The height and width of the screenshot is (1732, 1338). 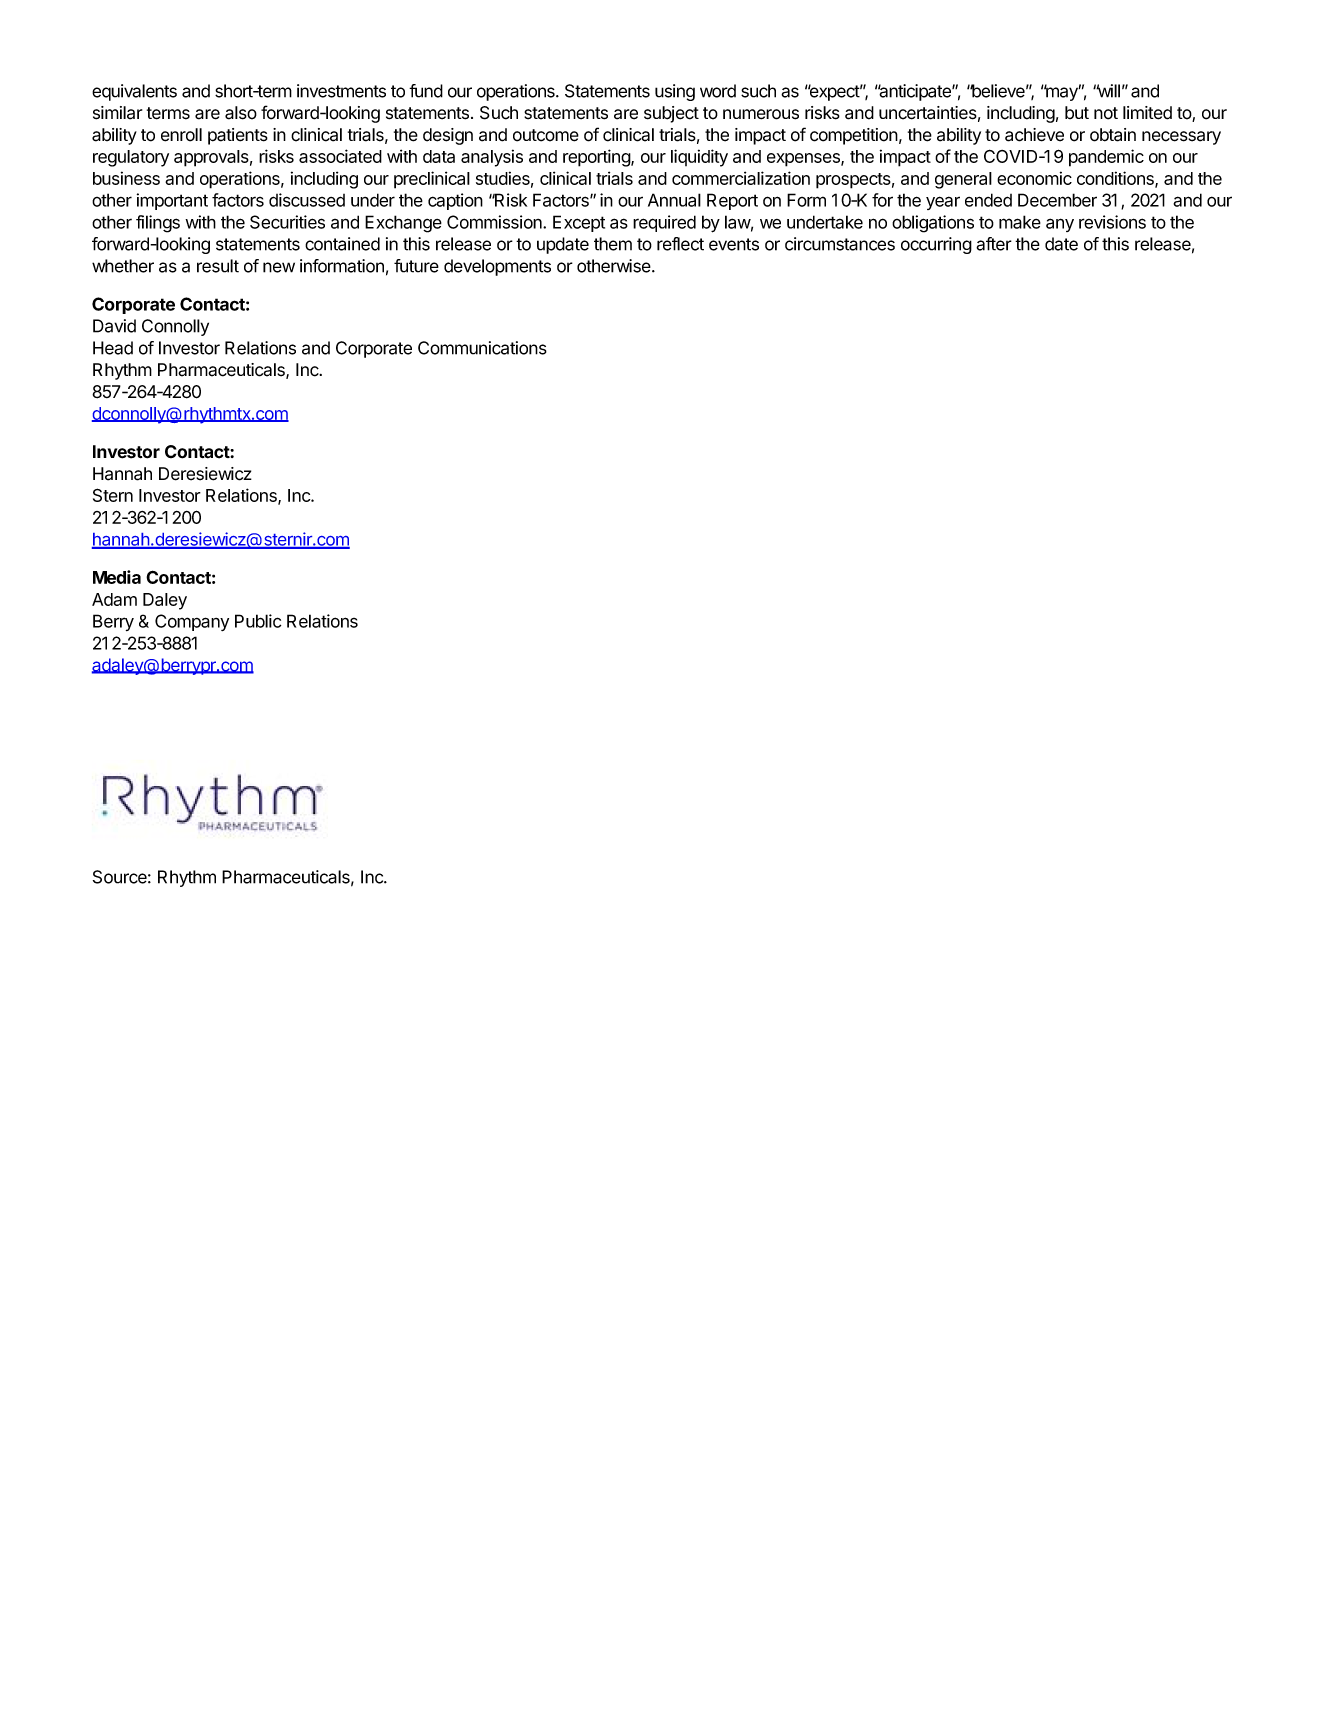 What do you see at coordinates (241, 113) in the screenshot?
I see `also` at bounding box center [241, 113].
